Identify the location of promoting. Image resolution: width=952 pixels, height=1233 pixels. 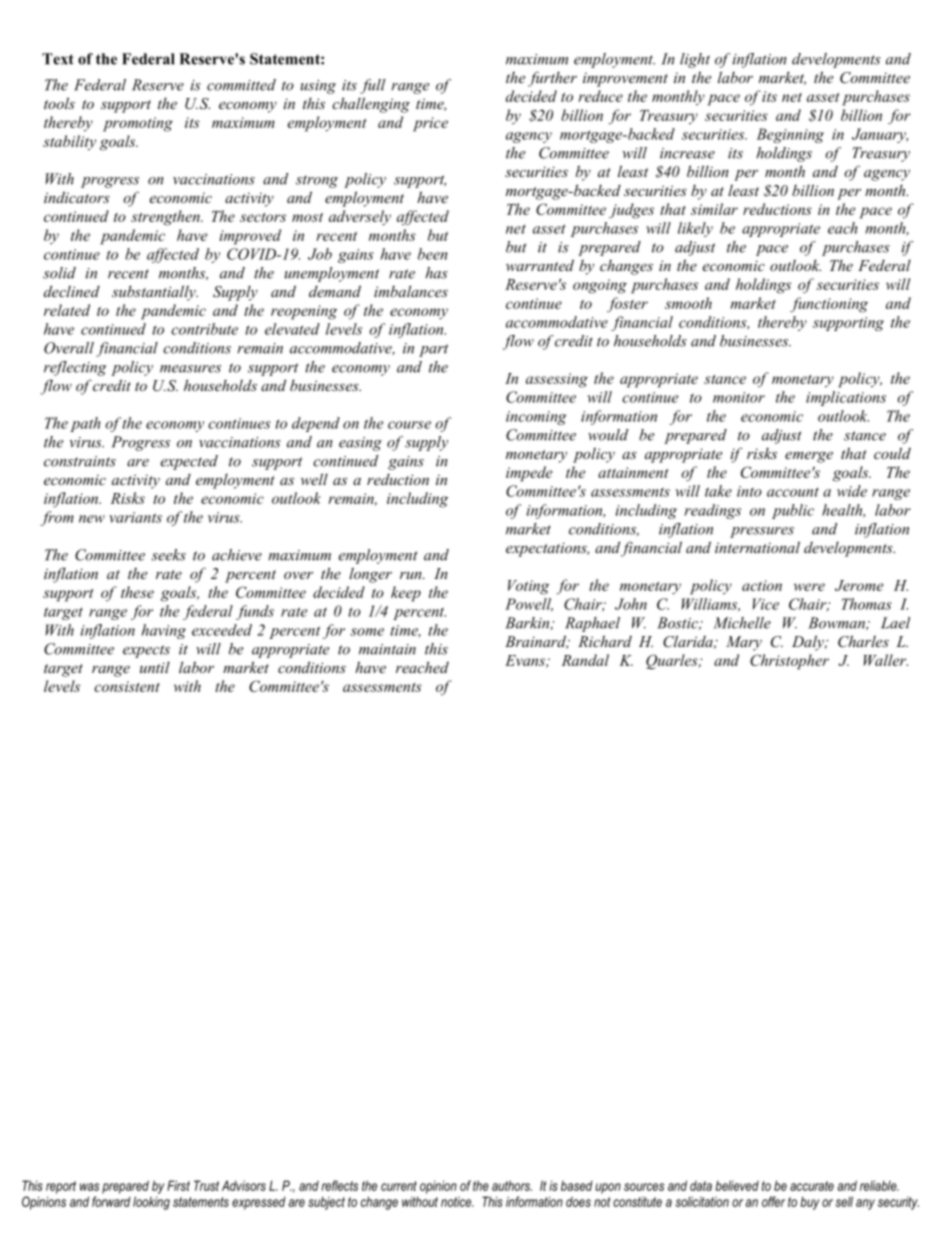
(138, 124).
